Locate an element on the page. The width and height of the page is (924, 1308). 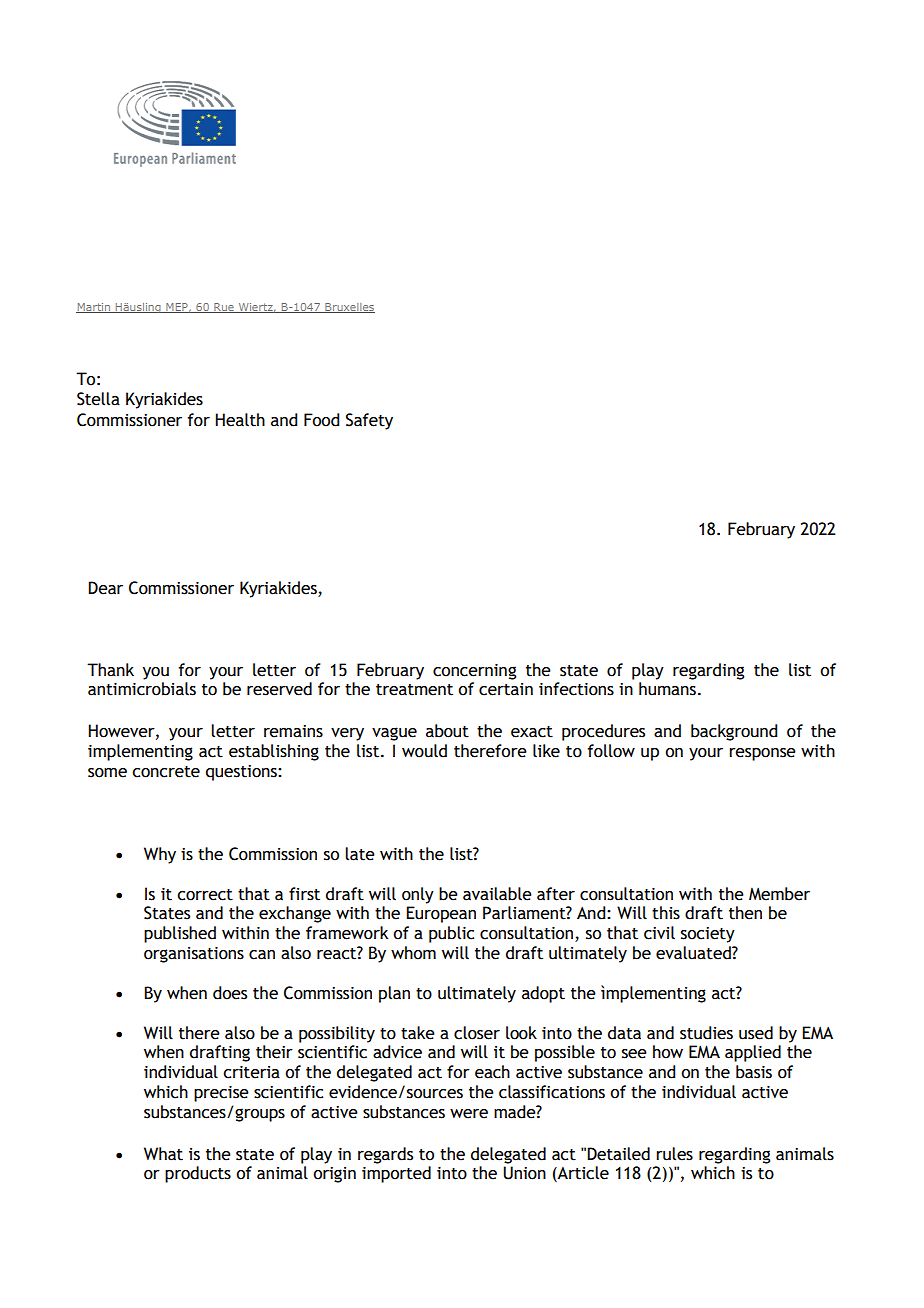
Rue is located at coordinates (224, 308).
